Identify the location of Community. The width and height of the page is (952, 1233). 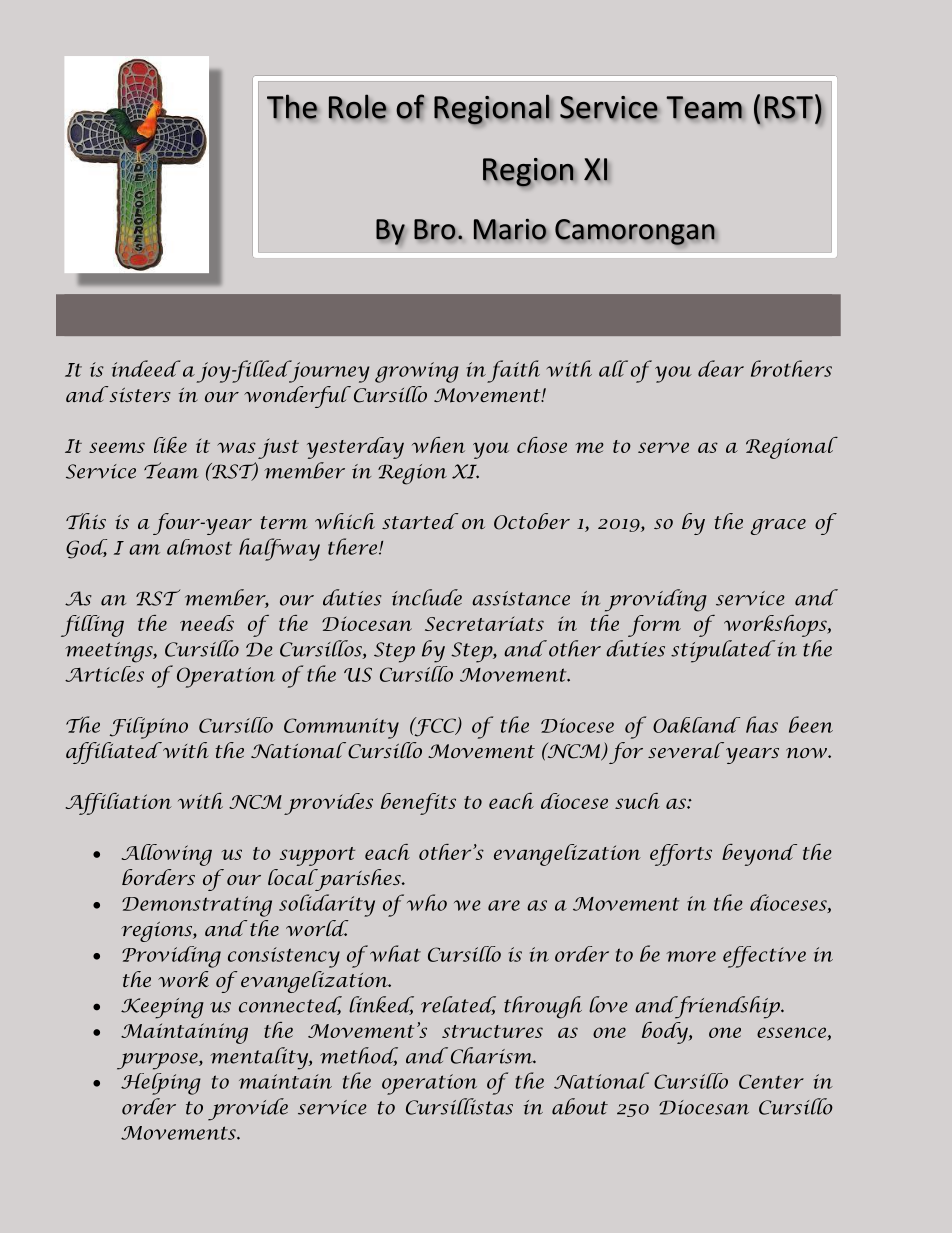
(341, 728).
